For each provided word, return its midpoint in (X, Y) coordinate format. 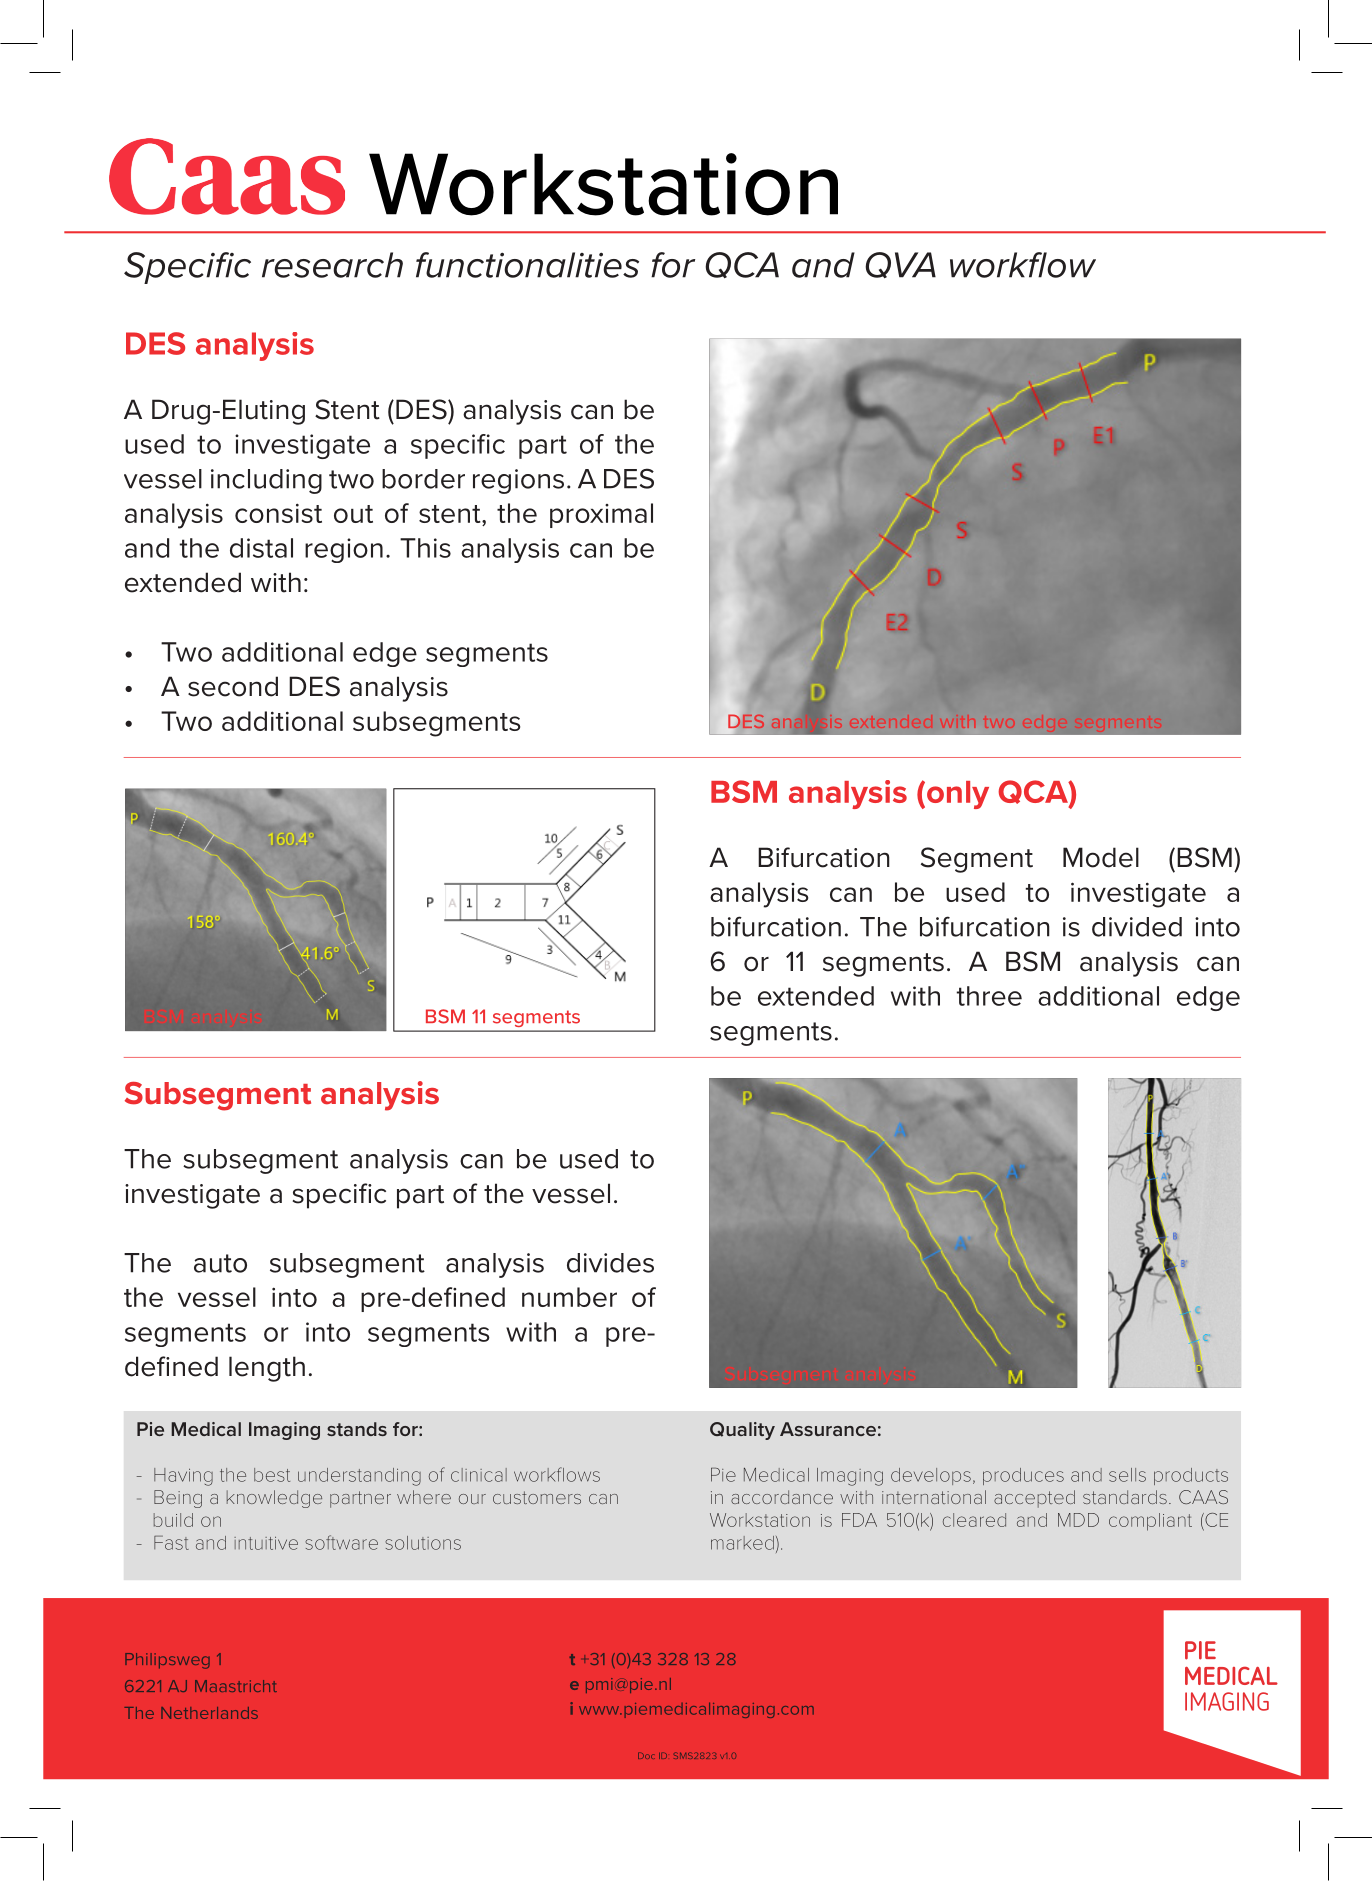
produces (1023, 1476)
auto (220, 1263)
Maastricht (236, 1686)
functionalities (527, 265)
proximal (601, 515)
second (233, 686)
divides (610, 1263)
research (332, 265)
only (956, 795)
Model (1101, 857)
